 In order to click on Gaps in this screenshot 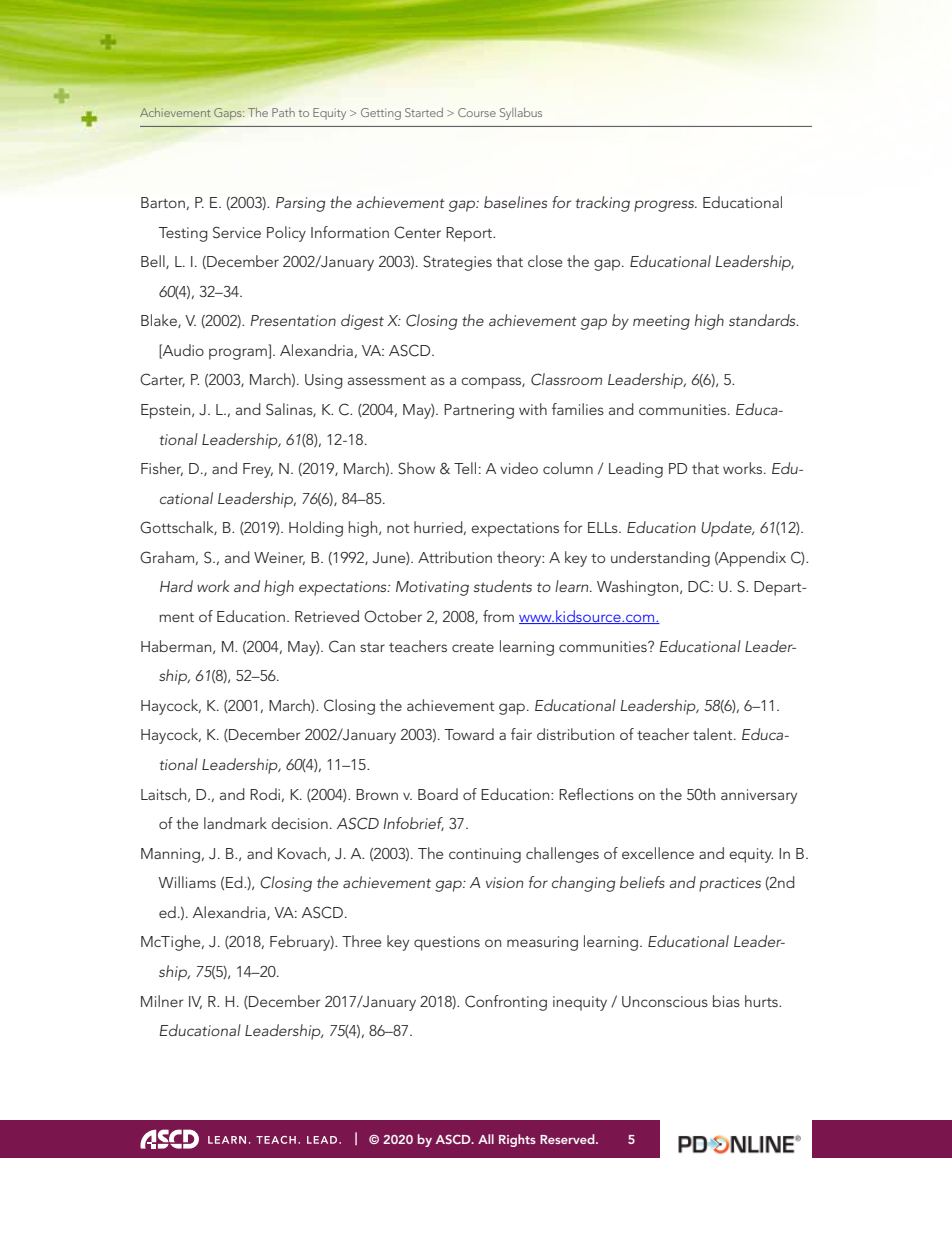, I will do `click(229, 114)`.
